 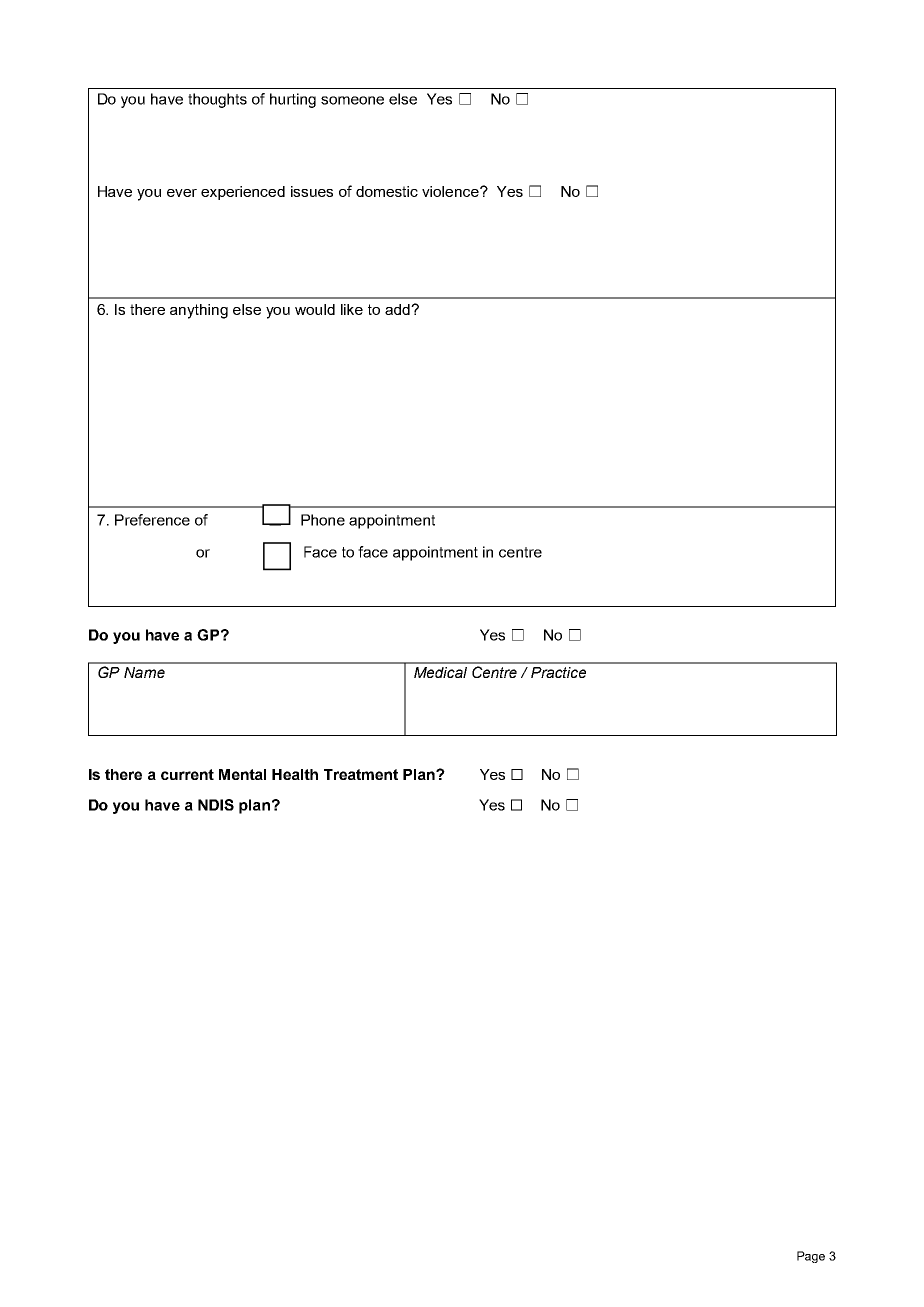 What do you see at coordinates (451, 191) in the document?
I see `violence` at bounding box center [451, 191].
